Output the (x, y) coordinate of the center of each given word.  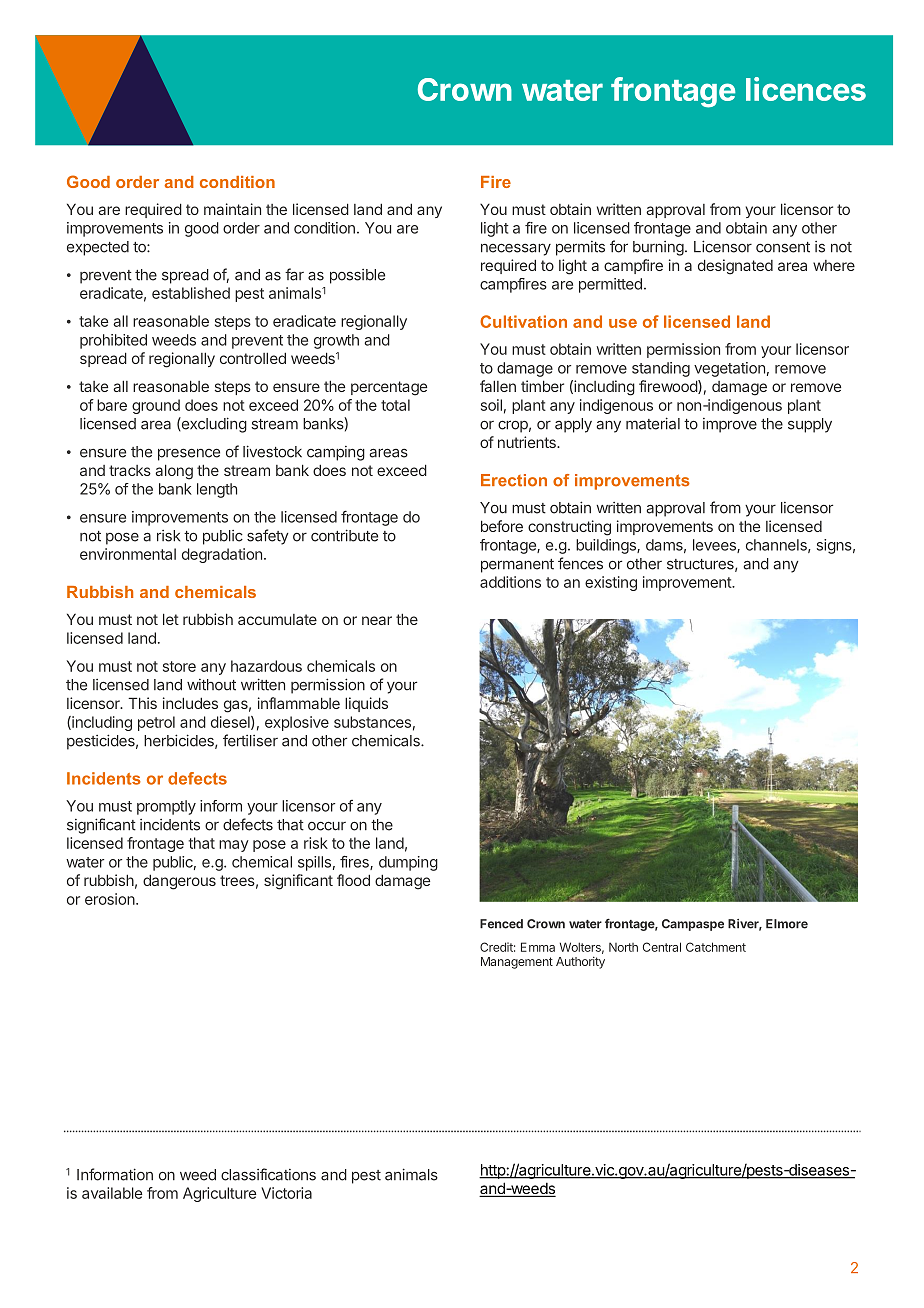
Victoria (286, 1193)
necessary (516, 249)
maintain (232, 209)
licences (806, 89)
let (171, 619)
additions (510, 582)
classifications (268, 1174)
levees (715, 546)
